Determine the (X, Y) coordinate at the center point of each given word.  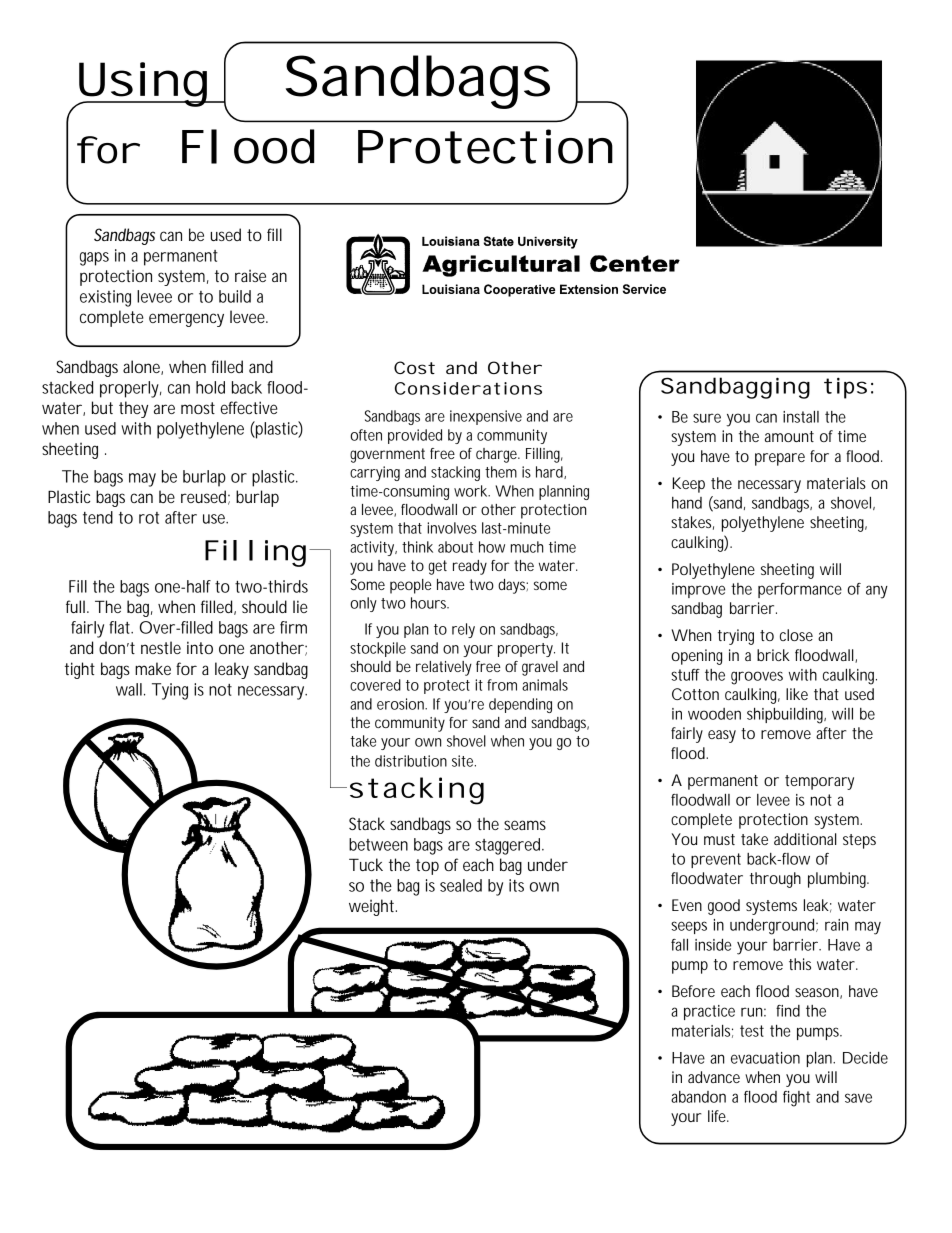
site (464, 761)
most (198, 408)
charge (498, 455)
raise (250, 275)
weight (373, 907)
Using (142, 84)
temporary (819, 782)
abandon (698, 1097)
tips (845, 388)
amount (789, 436)
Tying (170, 691)
